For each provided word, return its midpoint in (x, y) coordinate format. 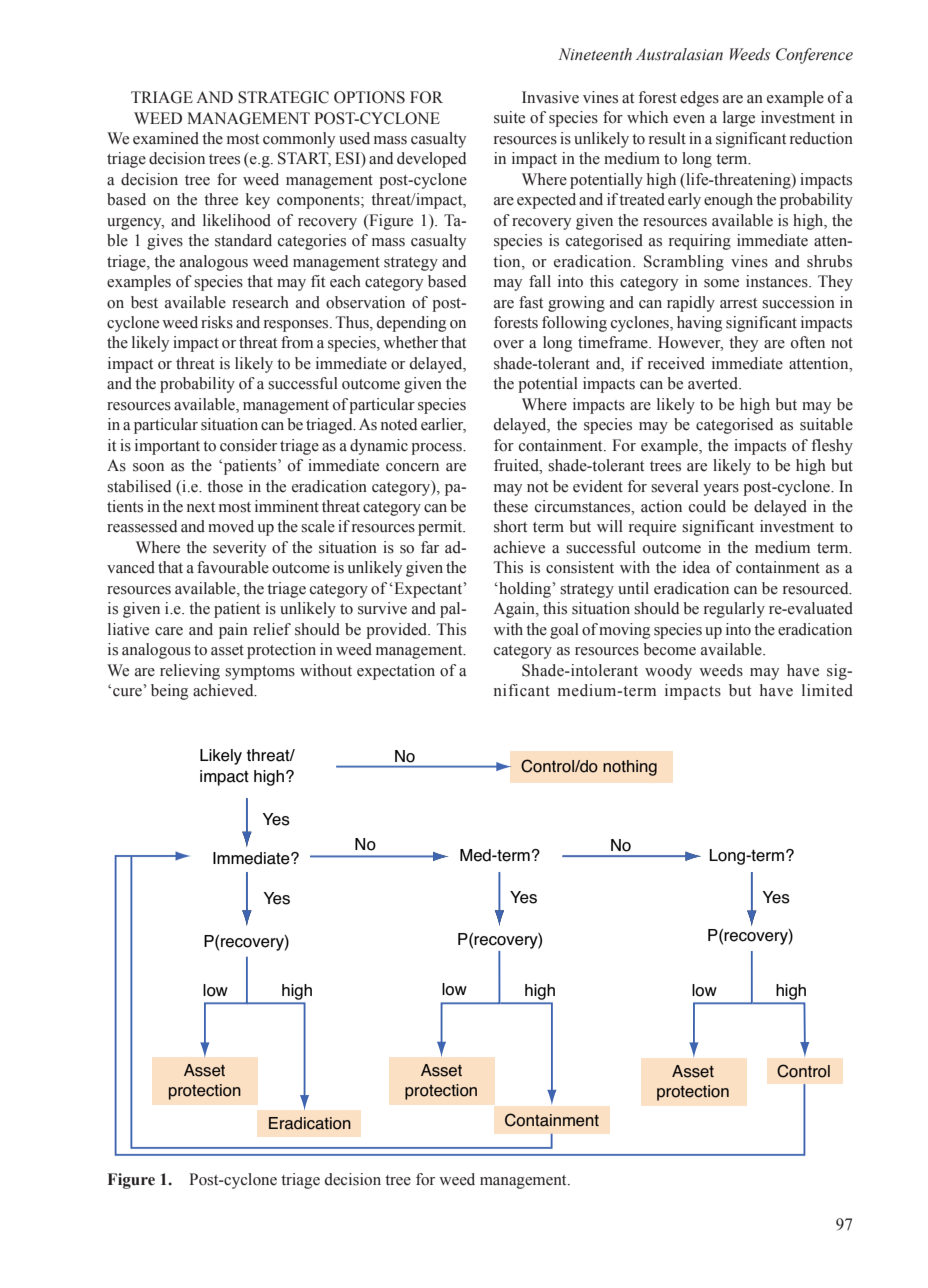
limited (827, 690)
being (169, 692)
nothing (630, 768)
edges (699, 99)
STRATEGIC (283, 97)
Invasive (550, 97)
